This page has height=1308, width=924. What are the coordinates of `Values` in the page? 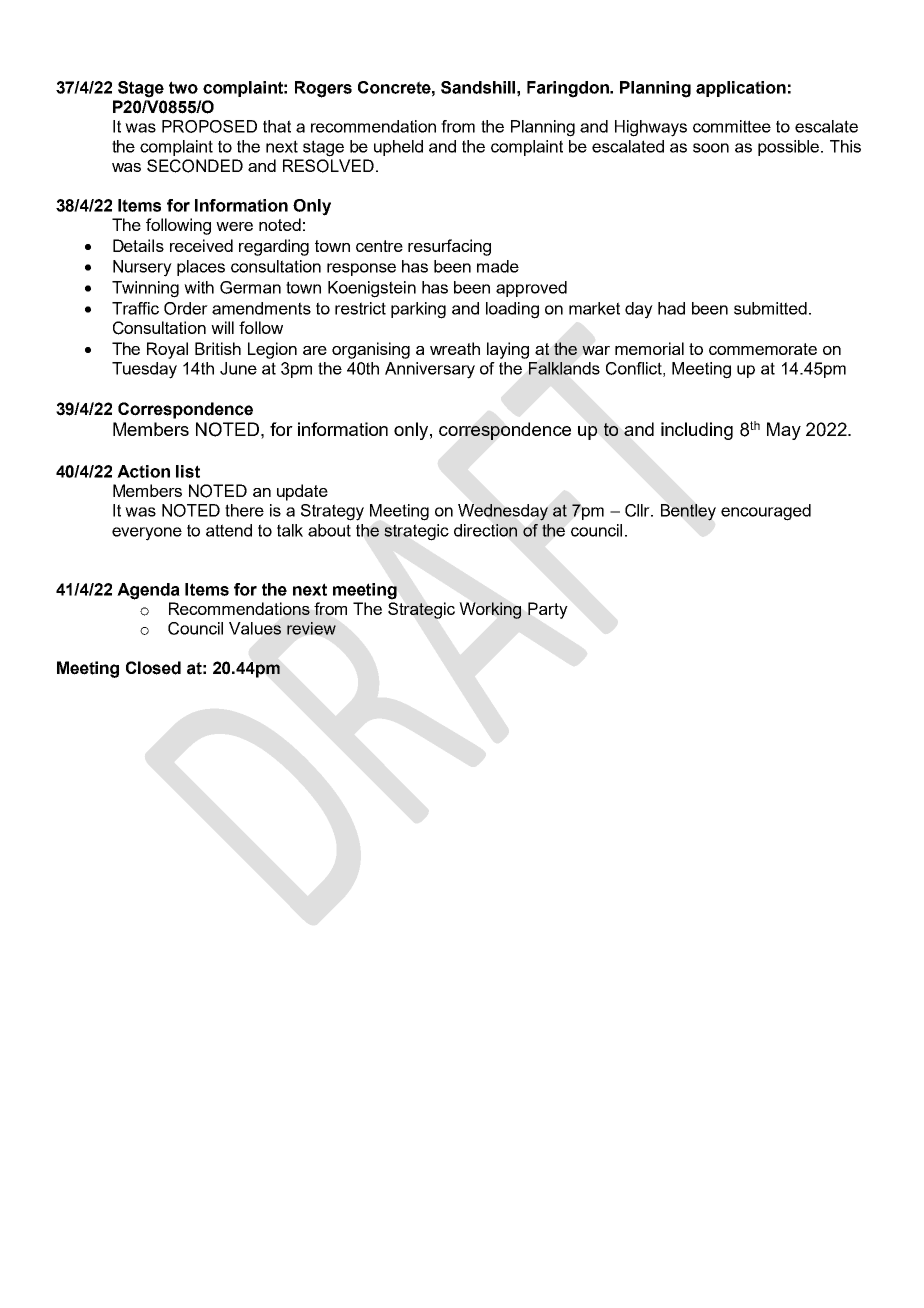 It's located at (255, 628).
